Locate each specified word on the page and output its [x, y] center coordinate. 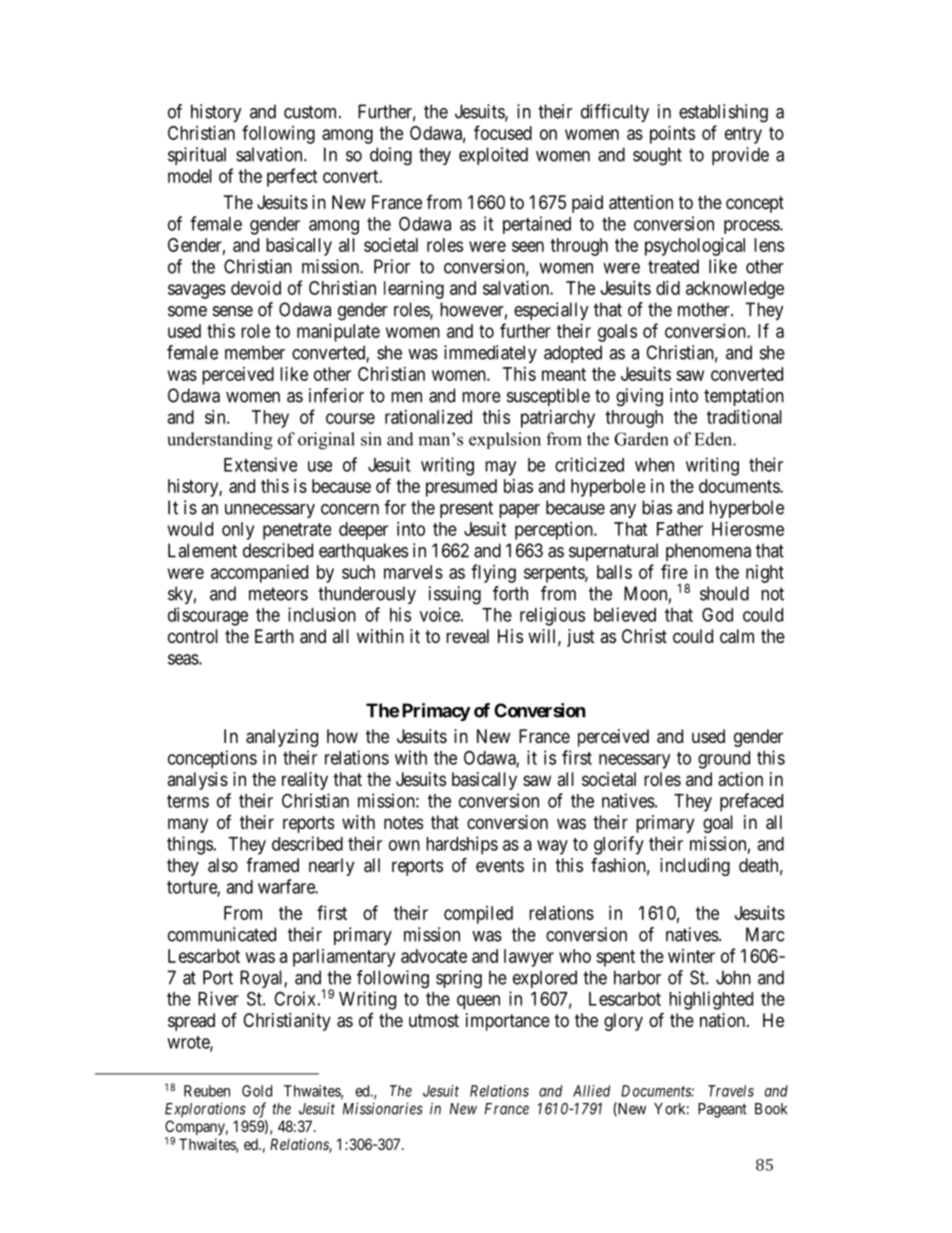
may [500, 468]
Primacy [436, 712]
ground [724, 760]
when [654, 465]
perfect [292, 177]
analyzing [282, 738]
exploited [493, 156]
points [672, 135]
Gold [257, 1091]
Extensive [260, 464]
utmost [434, 1020]
